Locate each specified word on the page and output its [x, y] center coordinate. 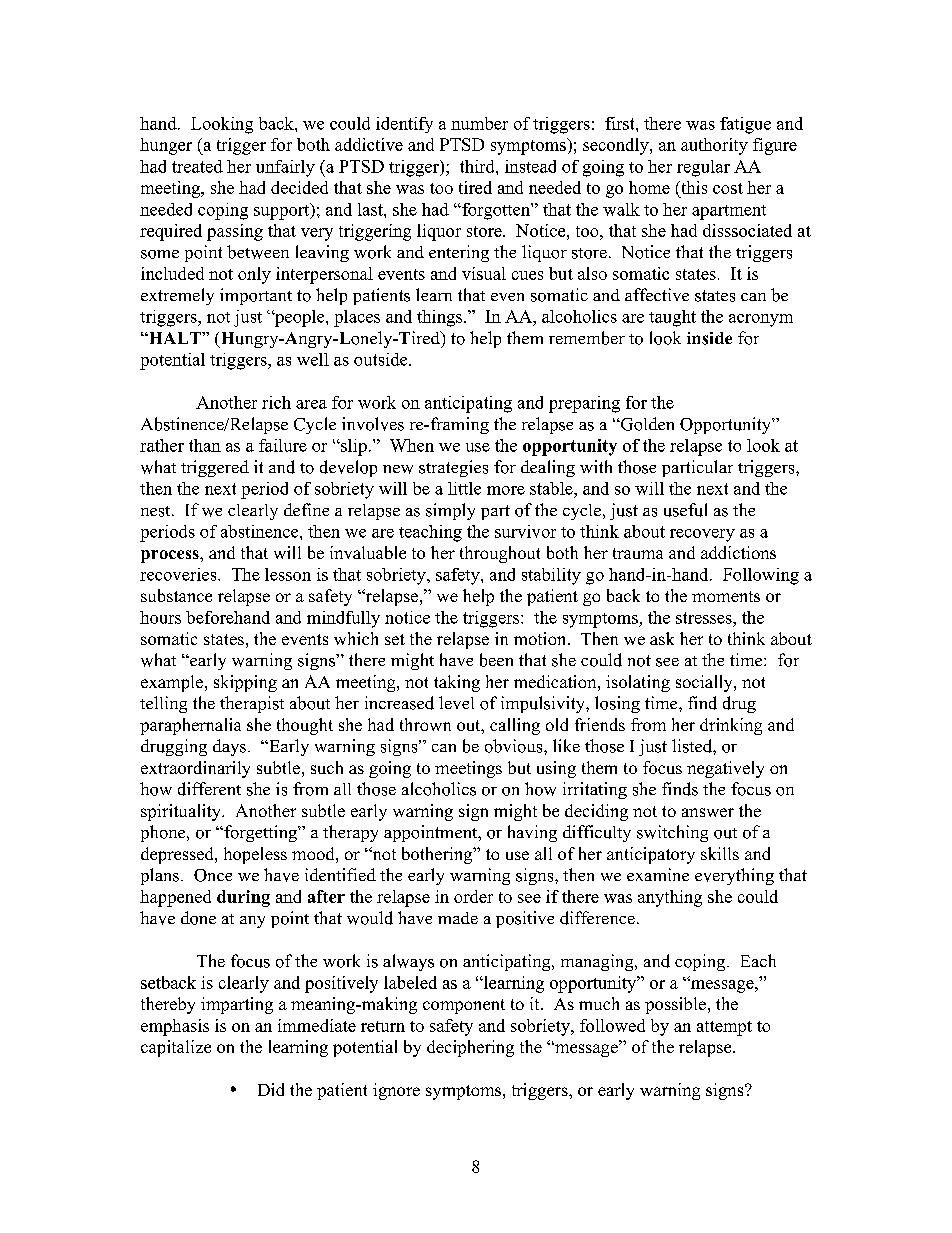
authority [714, 146]
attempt [724, 1028]
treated [197, 166]
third [478, 166]
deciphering [470, 1048]
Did [271, 1089]
